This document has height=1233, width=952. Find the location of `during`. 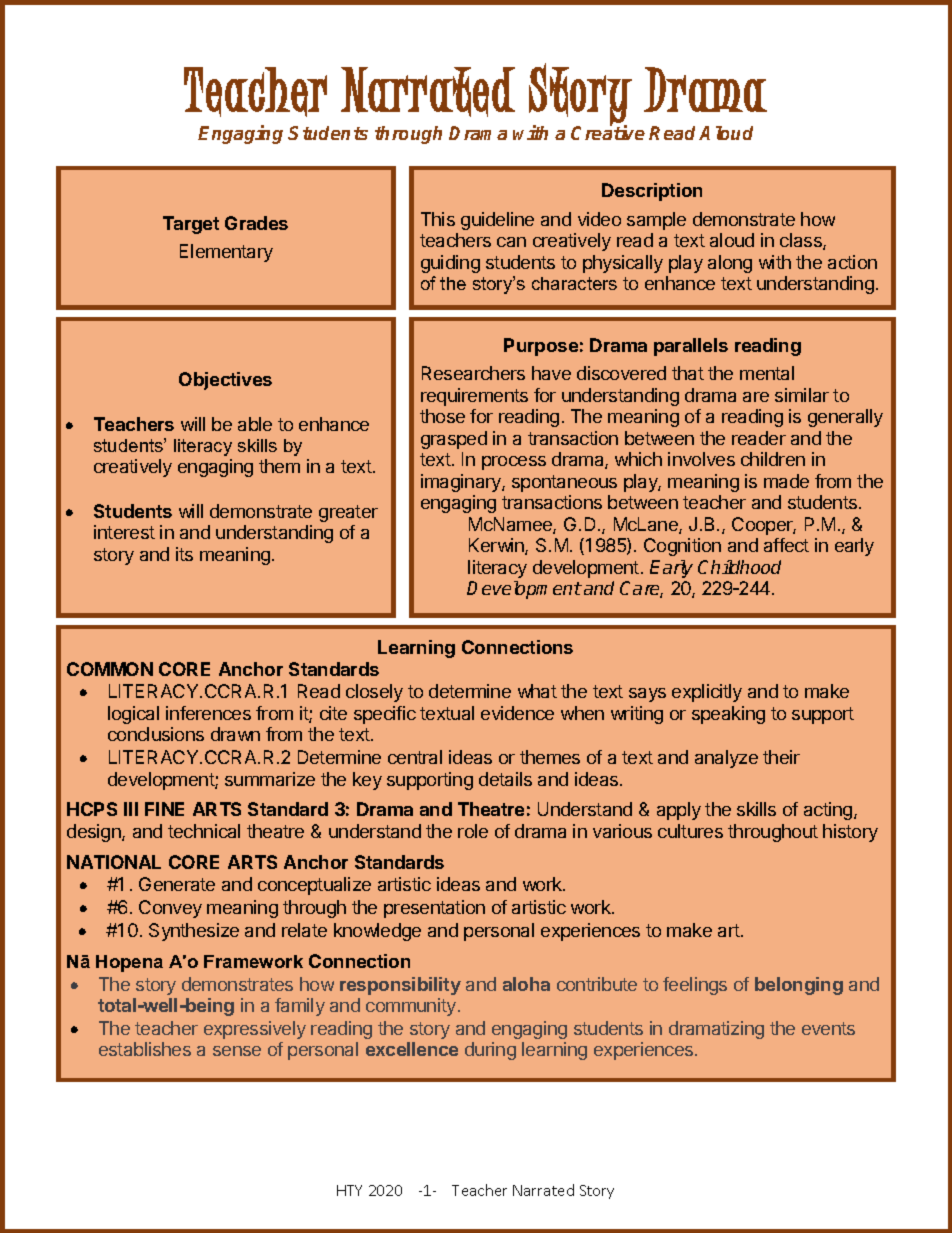

during is located at coordinates (490, 1051).
